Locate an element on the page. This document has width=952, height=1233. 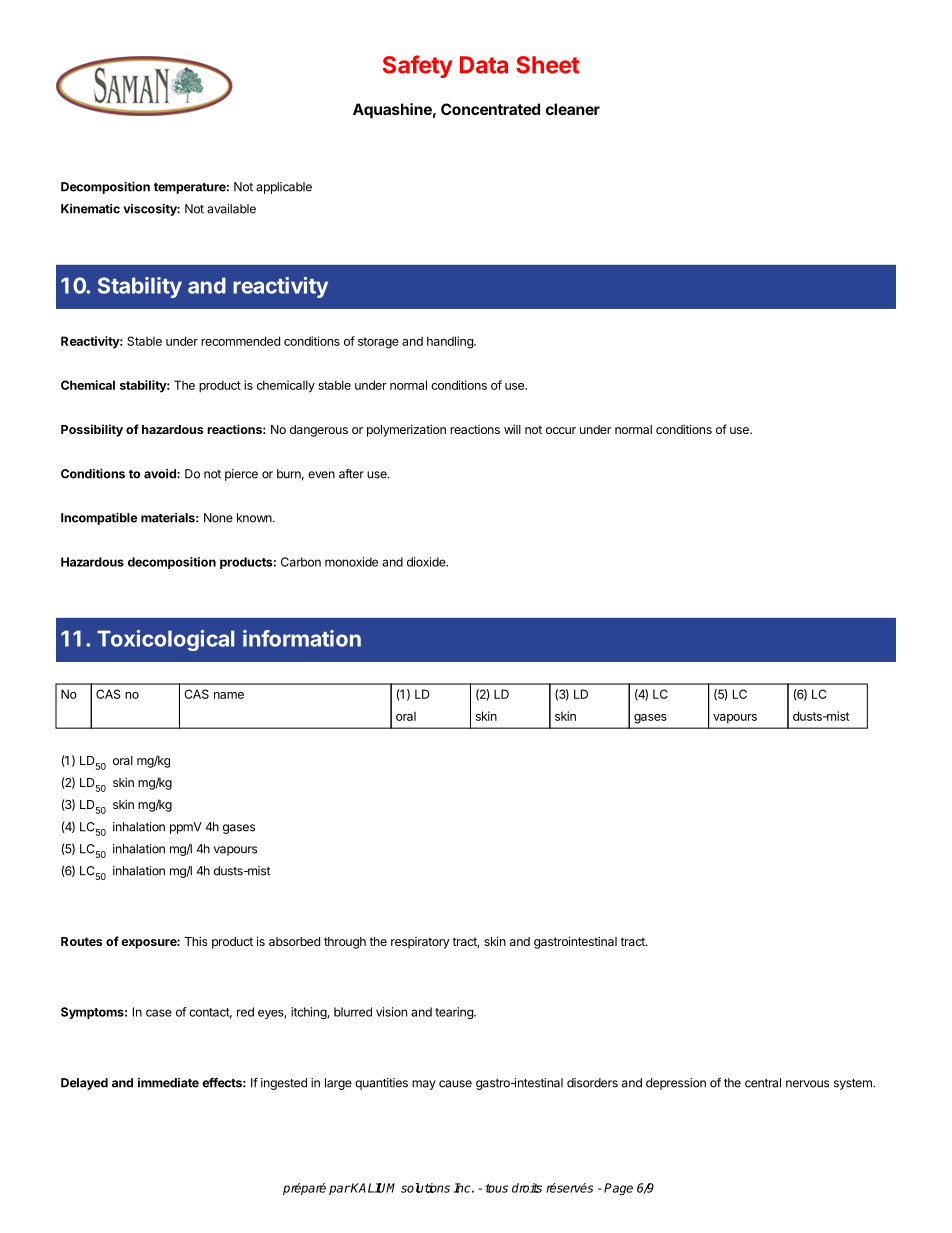
Concentrated is located at coordinates (490, 109).
